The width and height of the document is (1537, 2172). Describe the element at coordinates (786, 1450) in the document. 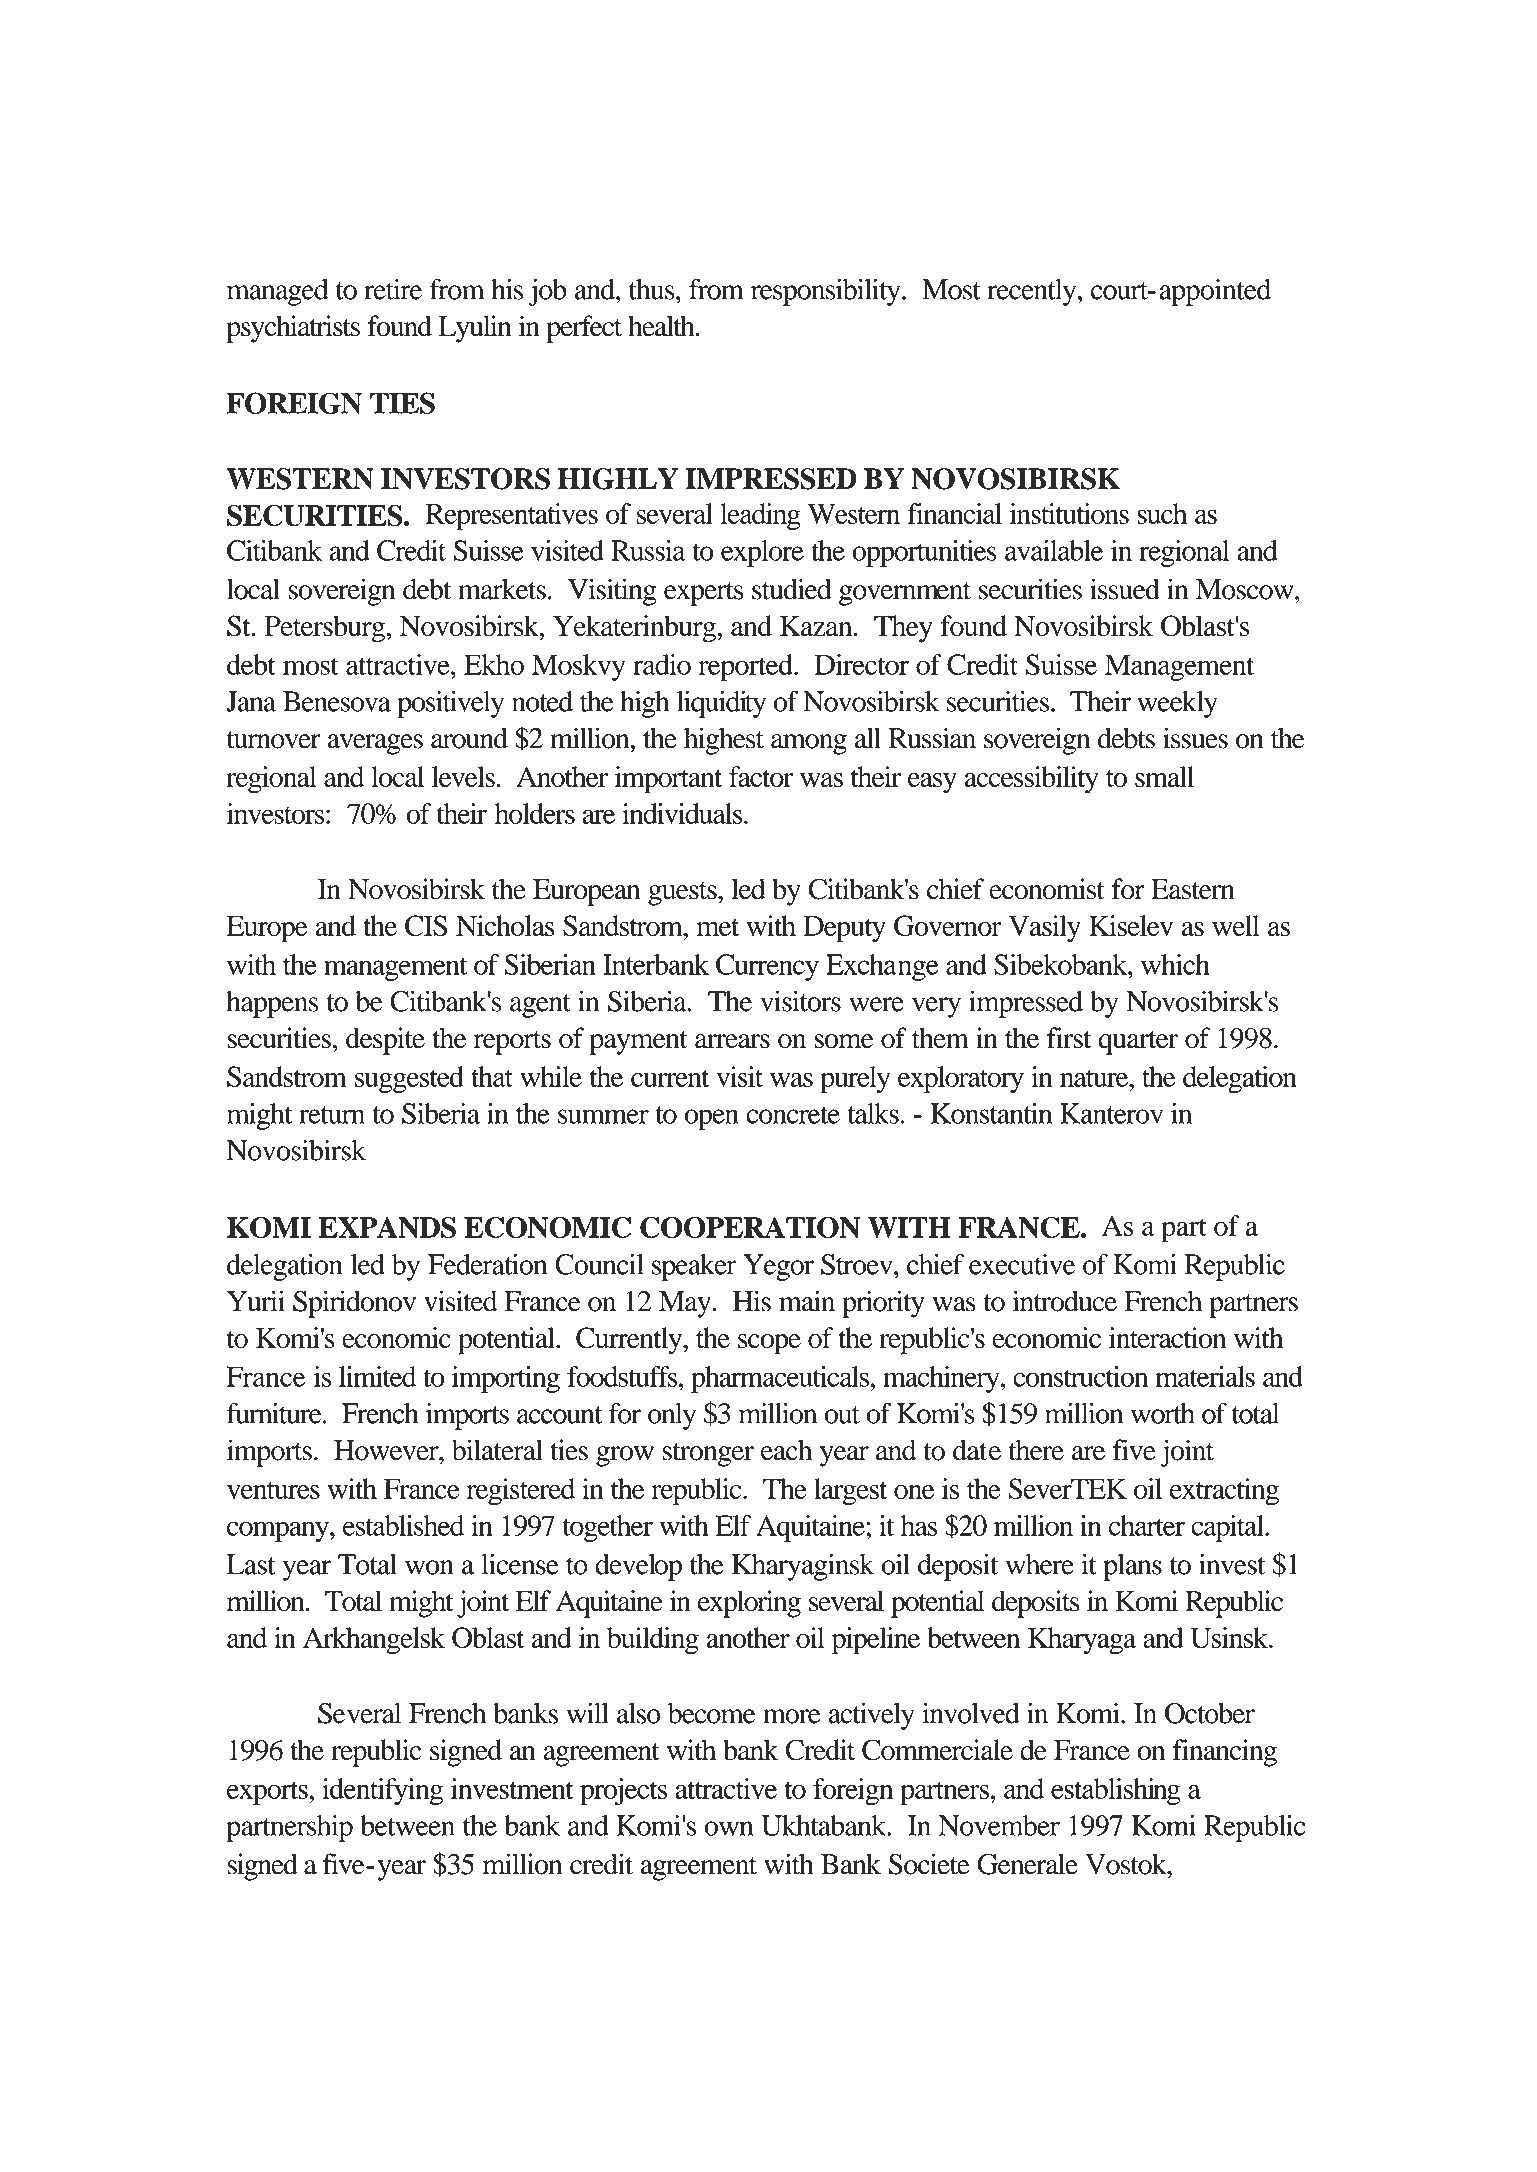

I see `each` at that location.
